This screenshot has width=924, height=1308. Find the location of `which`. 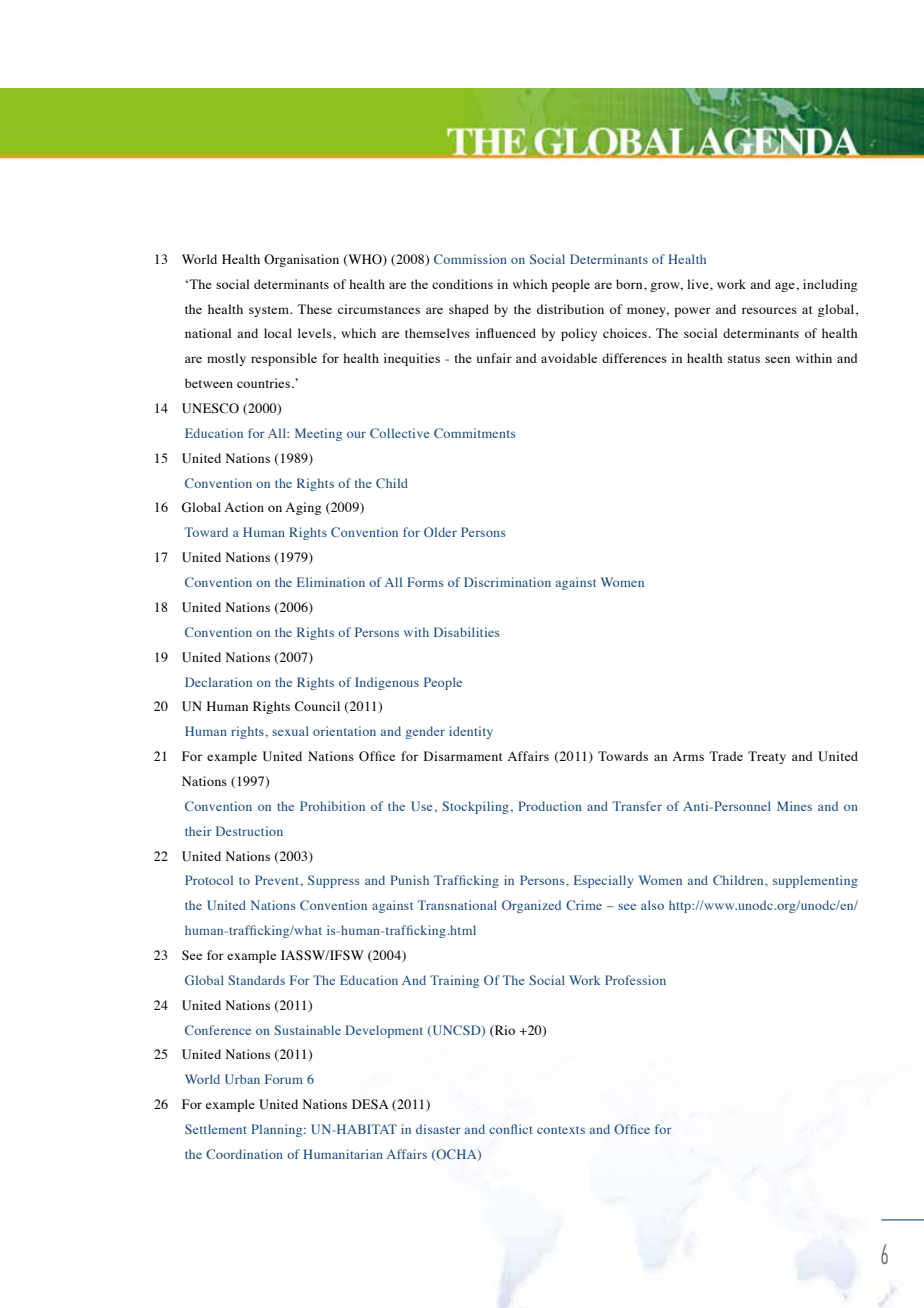

which is located at coordinates (530, 284).
